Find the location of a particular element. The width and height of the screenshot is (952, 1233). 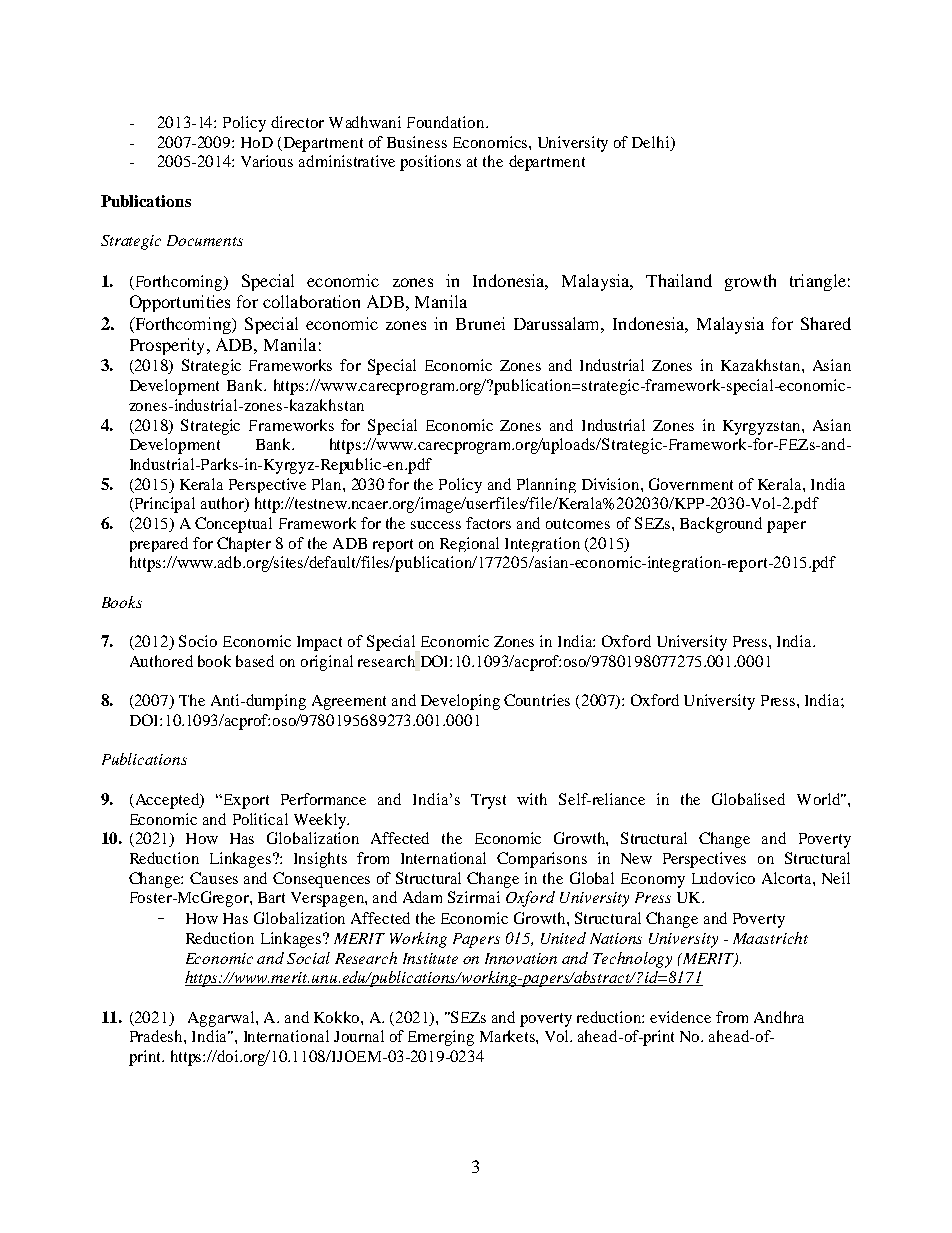

Pradesh is located at coordinates (157, 1036).
